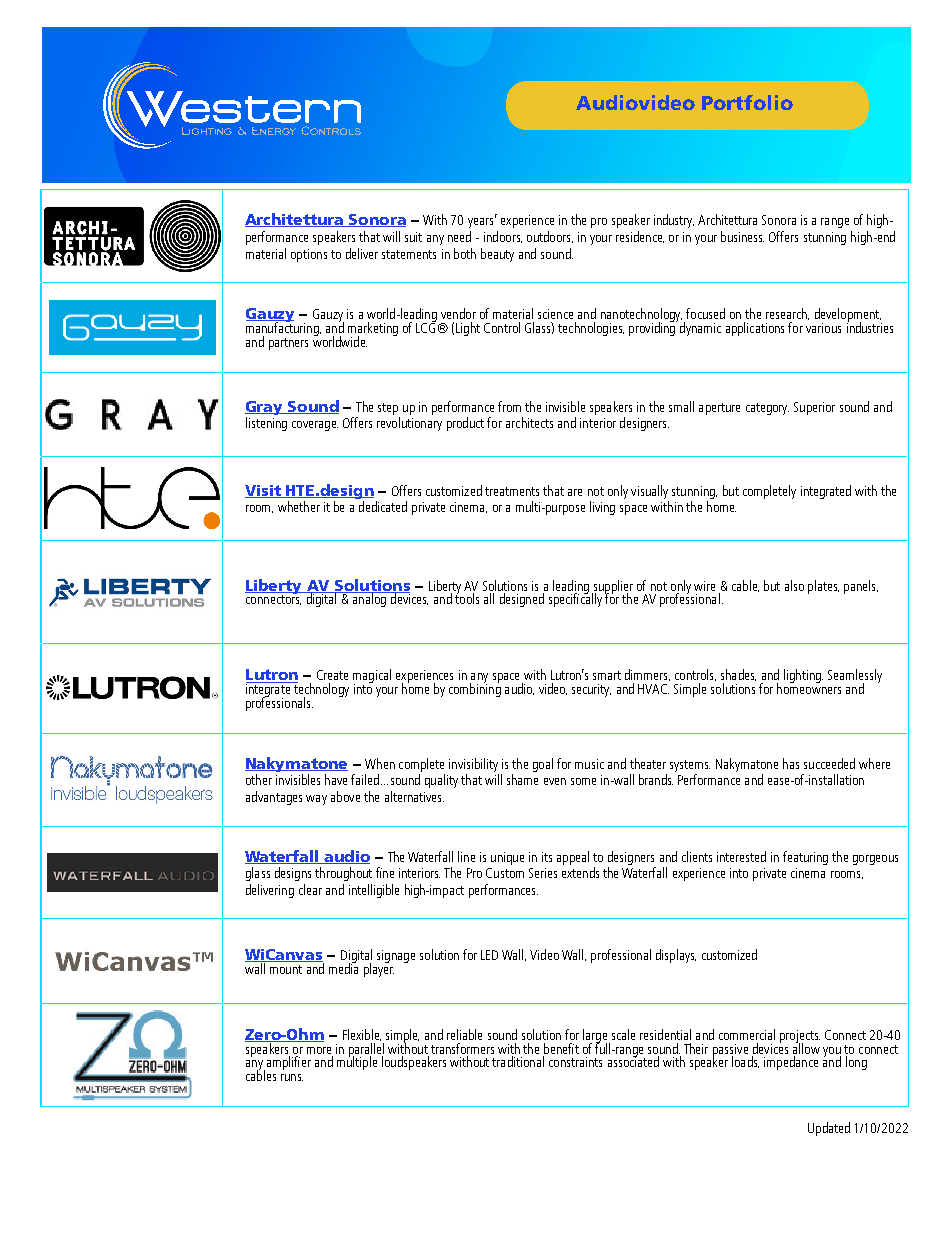 This image has width=952, height=1233. Describe the element at coordinates (413, 237) in the image. I see `suit` at that location.
